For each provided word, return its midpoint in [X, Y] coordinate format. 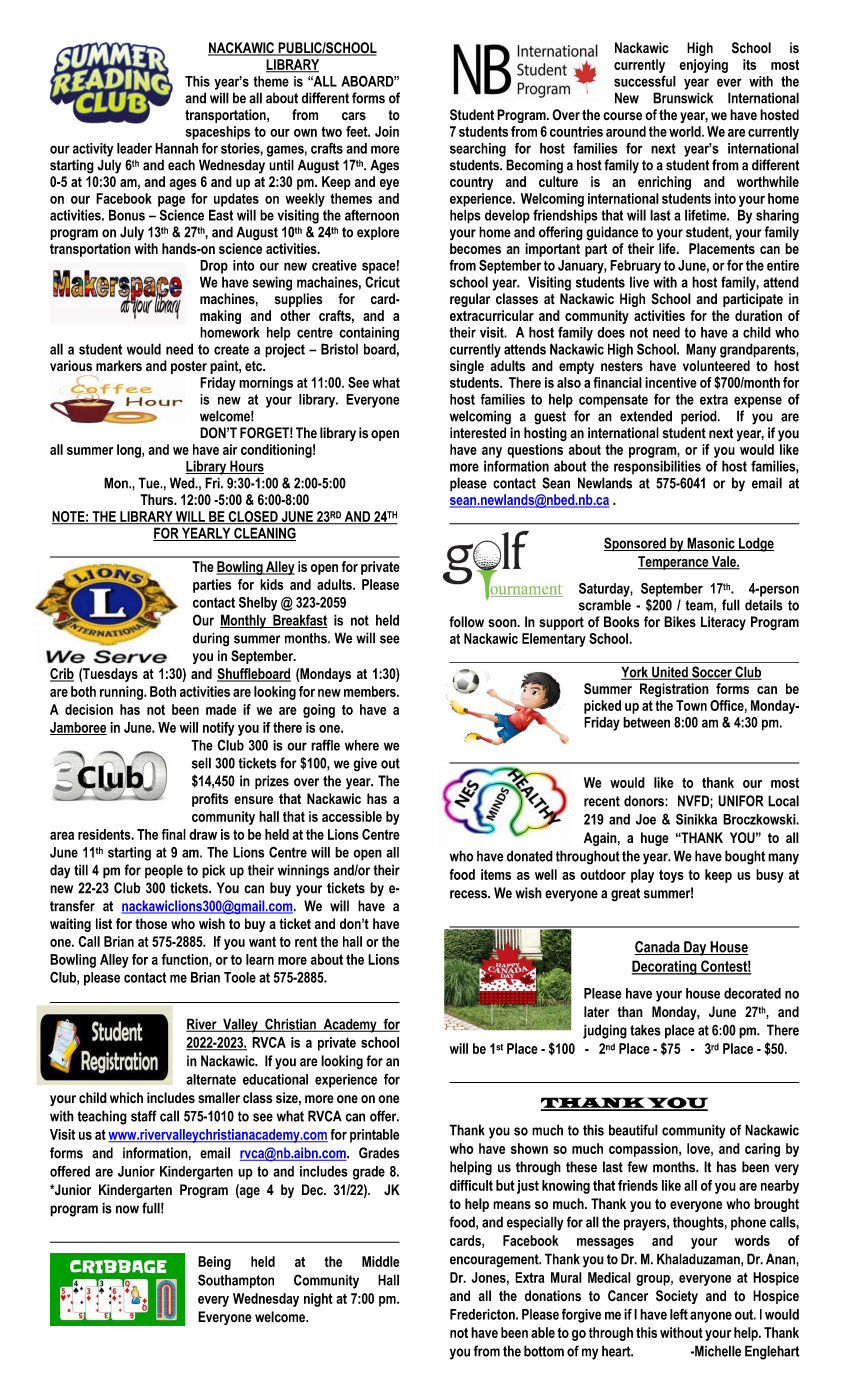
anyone [711, 1317]
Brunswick [683, 98]
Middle [381, 1261]
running [122, 693]
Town [691, 705]
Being [214, 1263]
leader [134, 148]
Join [387, 131]
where [362, 745]
